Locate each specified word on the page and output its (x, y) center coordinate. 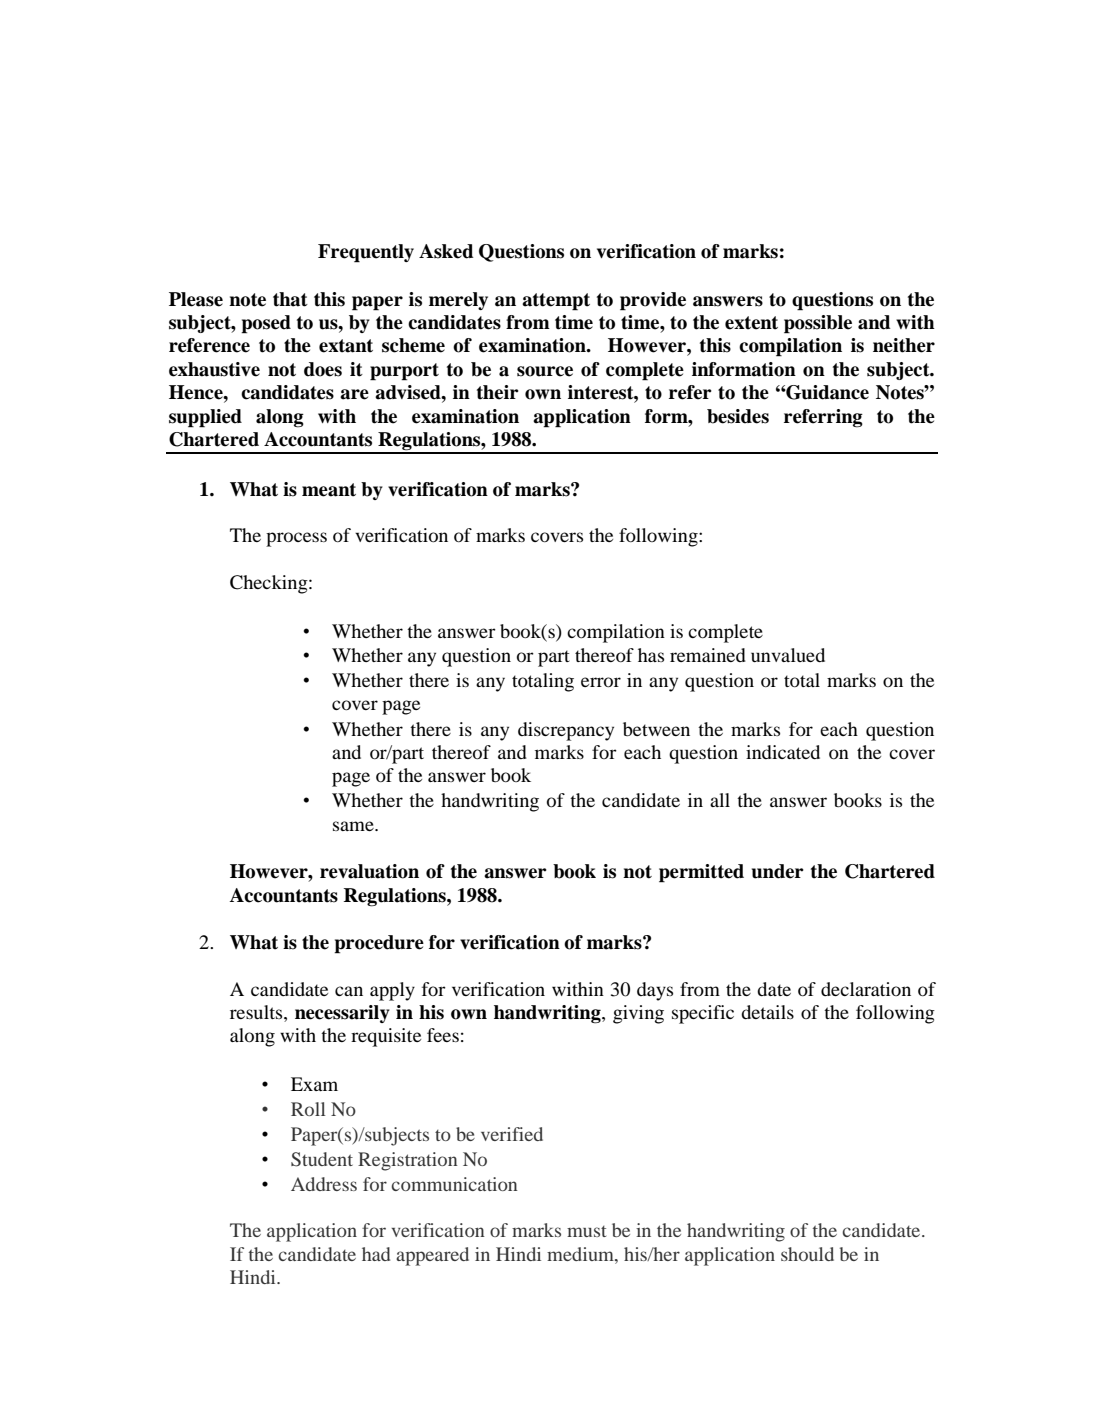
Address (324, 1184)
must (586, 1231)
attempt (556, 302)
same (354, 826)
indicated (783, 752)
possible (818, 324)
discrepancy (566, 731)
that (290, 299)
